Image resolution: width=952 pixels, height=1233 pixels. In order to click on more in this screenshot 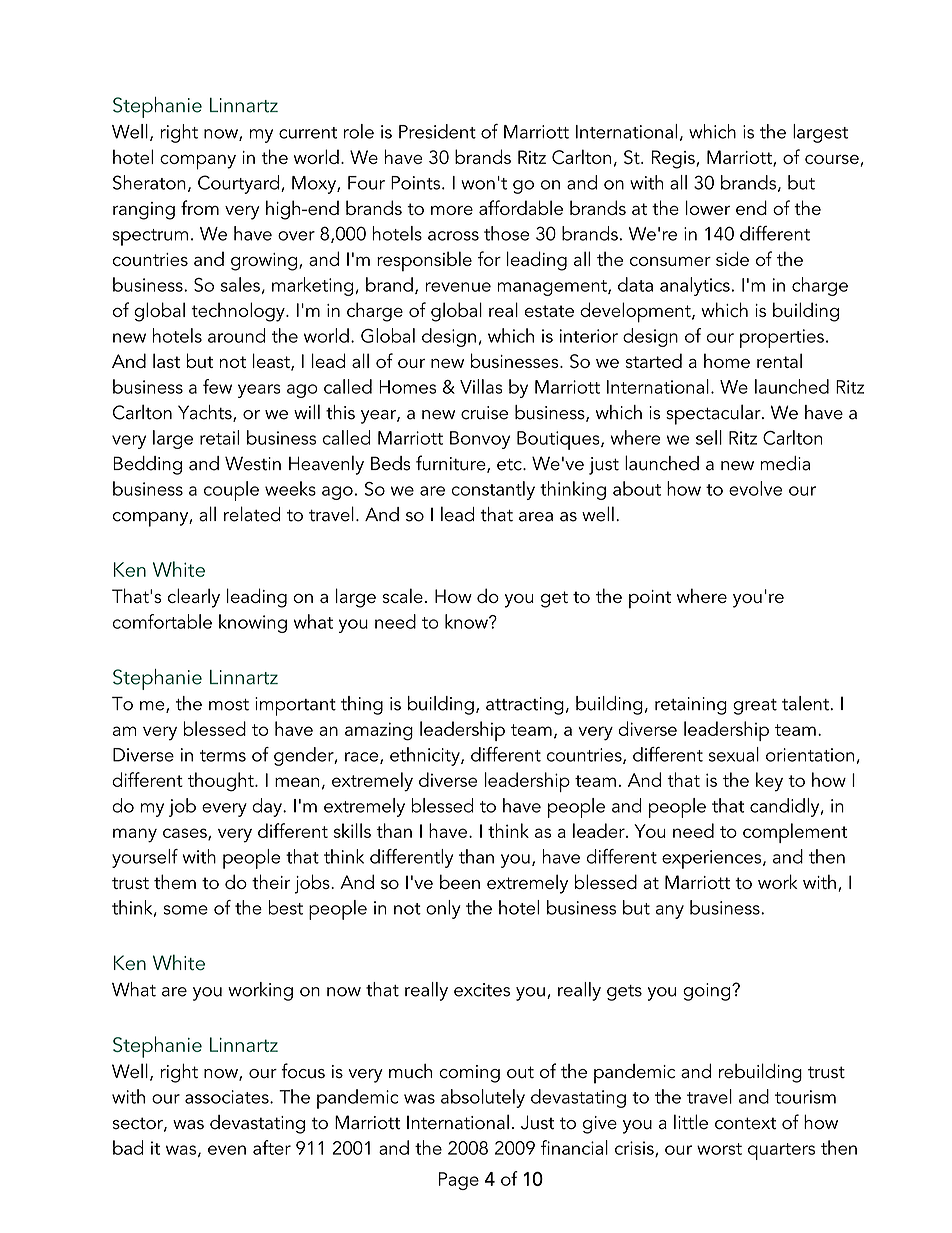, I will do `click(452, 210)`.
